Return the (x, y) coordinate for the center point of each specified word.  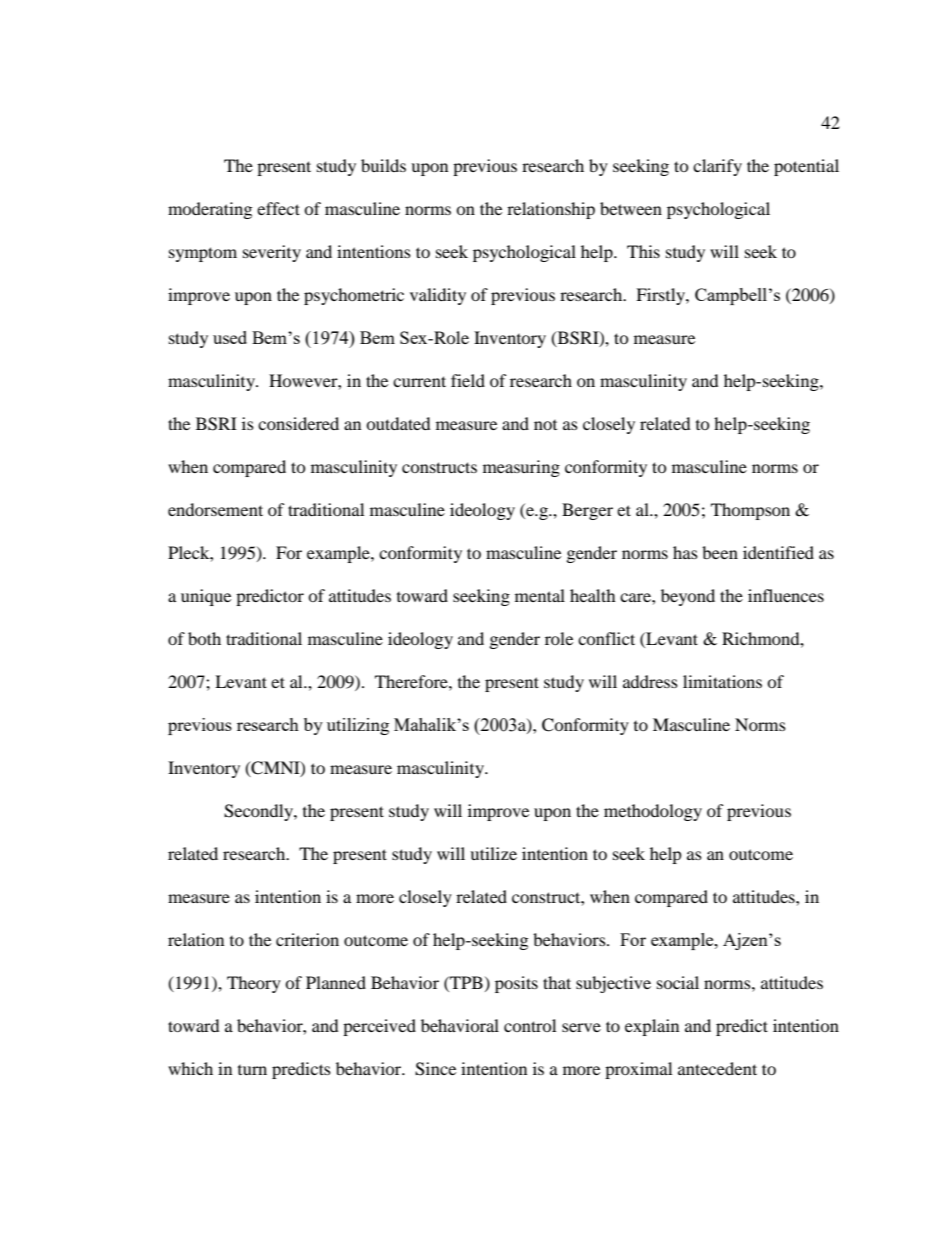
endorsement (215, 509)
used (230, 337)
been (720, 552)
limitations (722, 681)
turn (252, 1070)
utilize (493, 853)
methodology (653, 812)
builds (383, 165)
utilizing (358, 726)
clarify (717, 167)
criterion (307, 939)
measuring (521, 468)
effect (278, 208)
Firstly (661, 296)
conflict (606, 638)
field (468, 380)
